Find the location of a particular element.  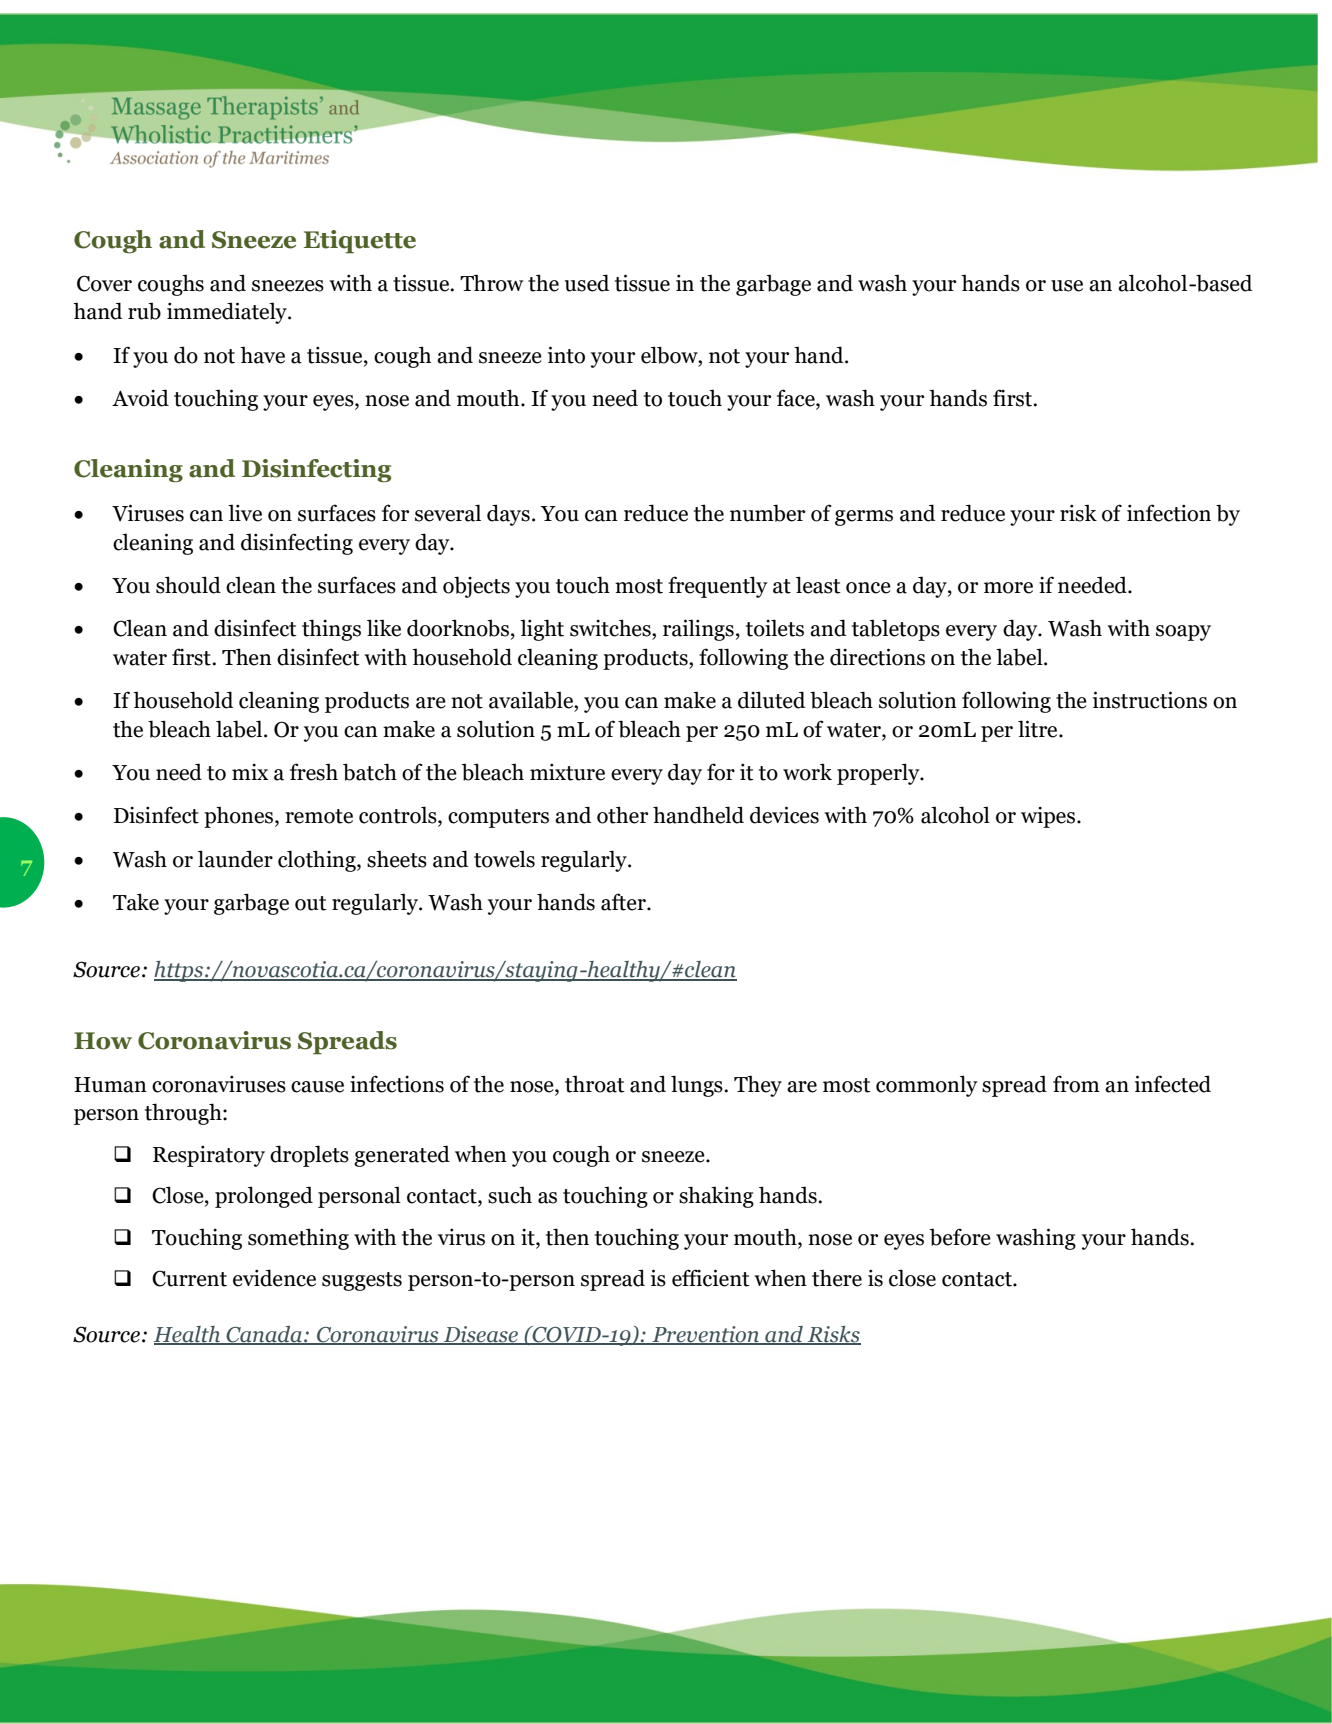

immediately is located at coordinates (228, 313).
